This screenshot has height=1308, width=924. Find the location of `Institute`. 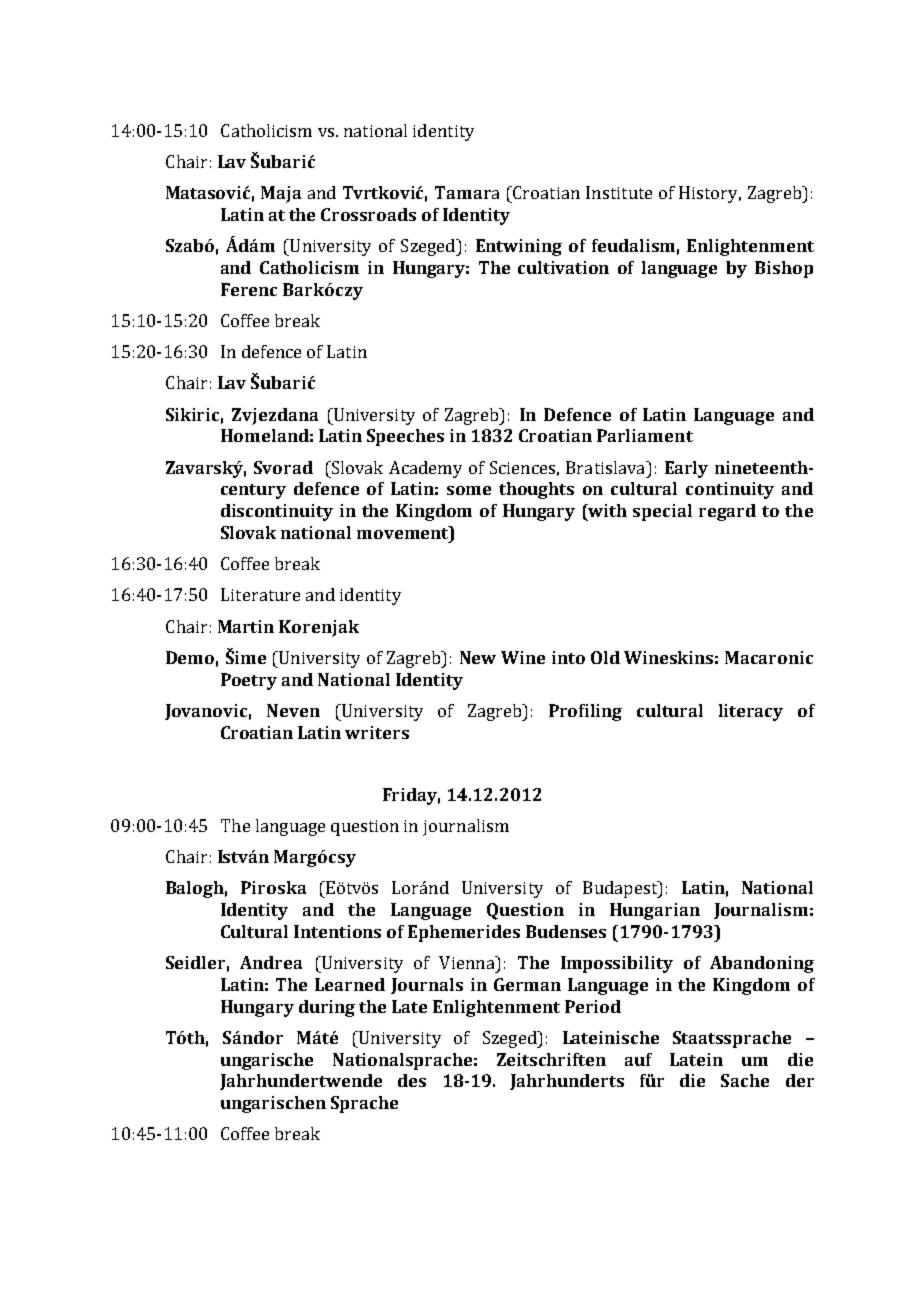

Institute is located at coordinates (619, 192).
